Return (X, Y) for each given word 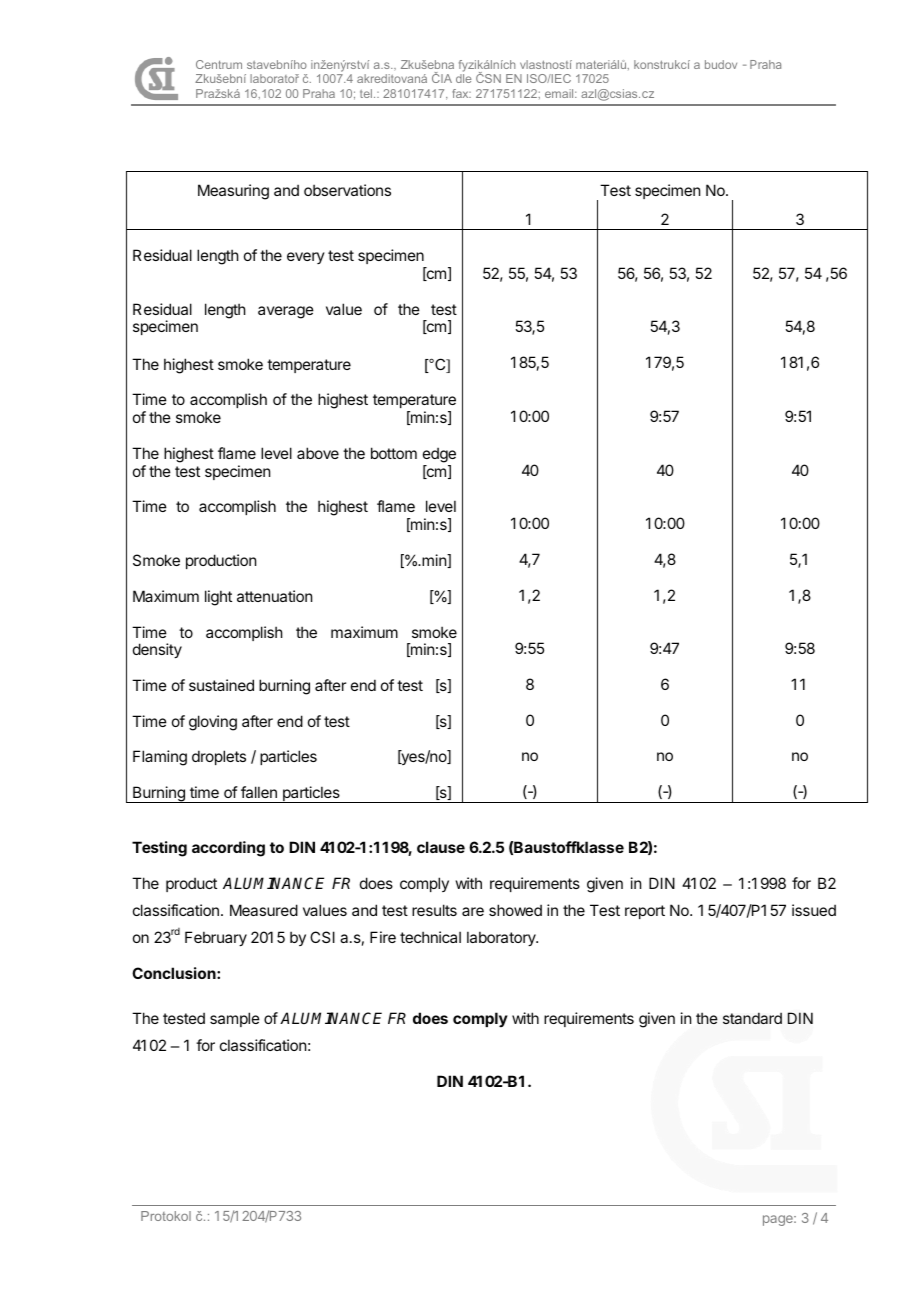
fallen (259, 792)
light (218, 598)
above (318, 453)
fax (461, 93)
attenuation (274, 596)
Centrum (219, 64)
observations (347, 190)
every (306, 258)
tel (367, 93)
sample (235, 1019)
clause (441, 847)
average (286, 312)
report (645, 912)
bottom (394, 453)
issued (814, 910)
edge (439, 455)
